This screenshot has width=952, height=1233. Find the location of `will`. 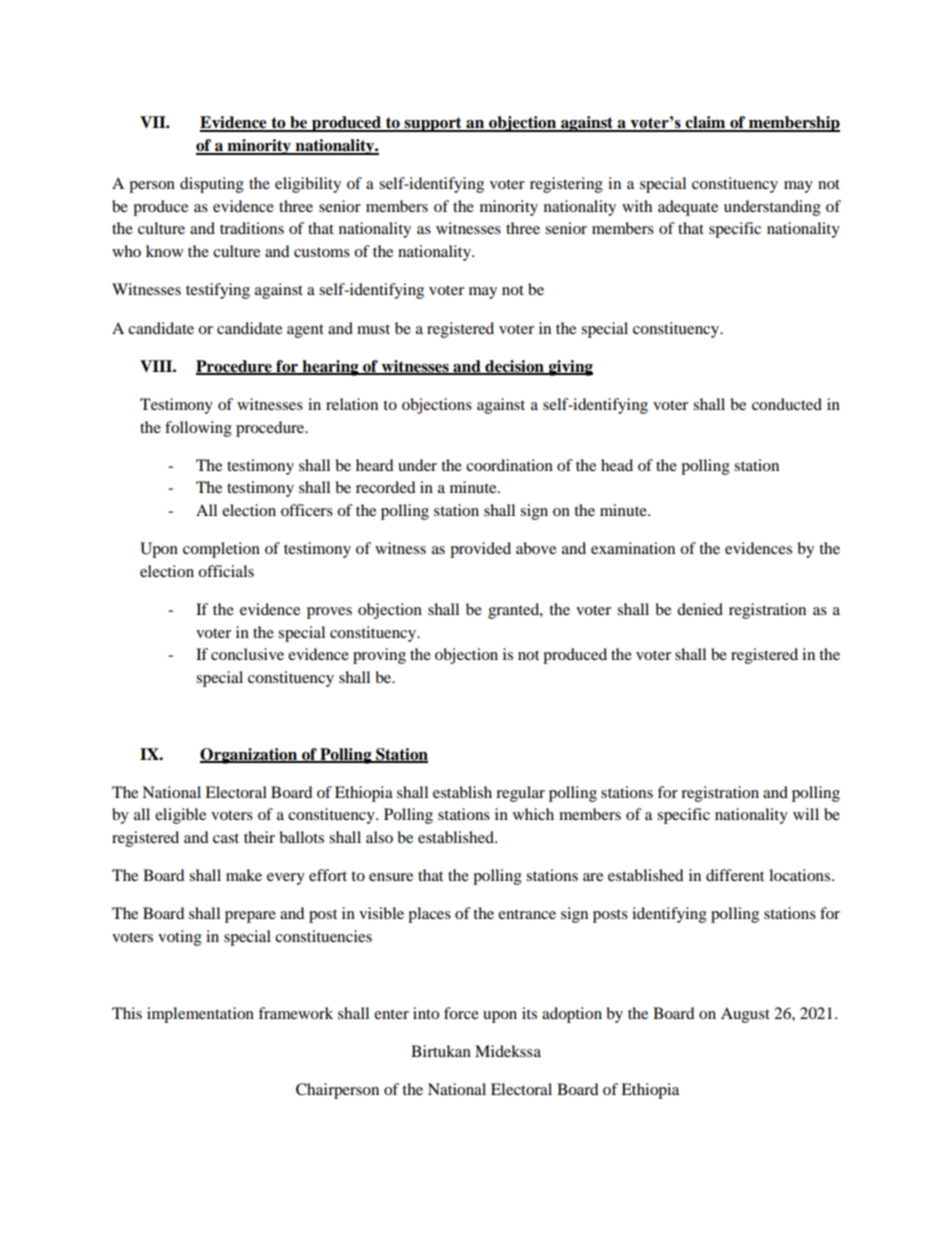

will is located at coordinates (806, 814).
